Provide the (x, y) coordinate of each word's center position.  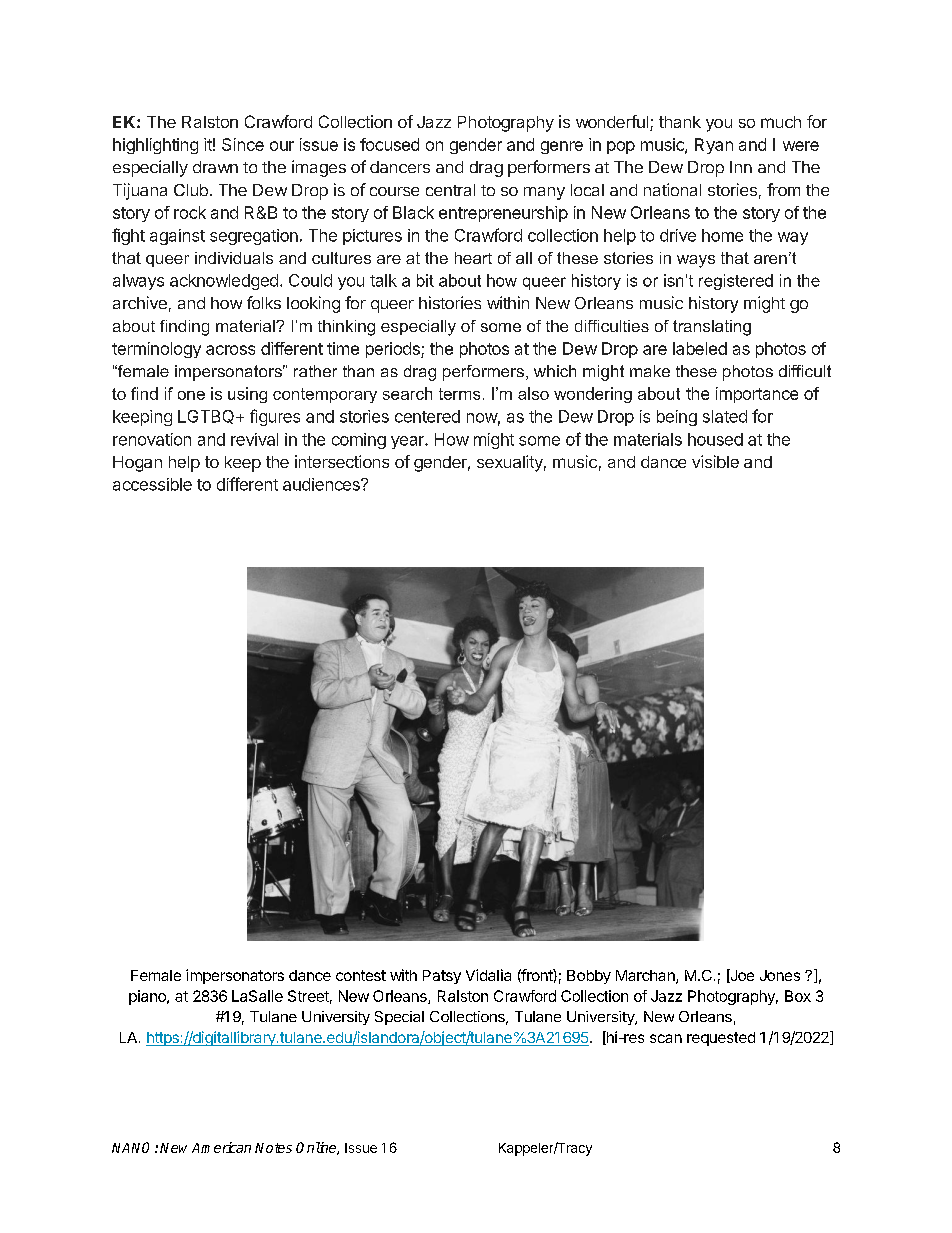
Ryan (714, 146)
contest (361, 975)
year (408, 442)
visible (715, 461)
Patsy (442, 977)
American (221, 1147)
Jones (780, 975)
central (450, 190)
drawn (215, 167)
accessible (152, 484)
